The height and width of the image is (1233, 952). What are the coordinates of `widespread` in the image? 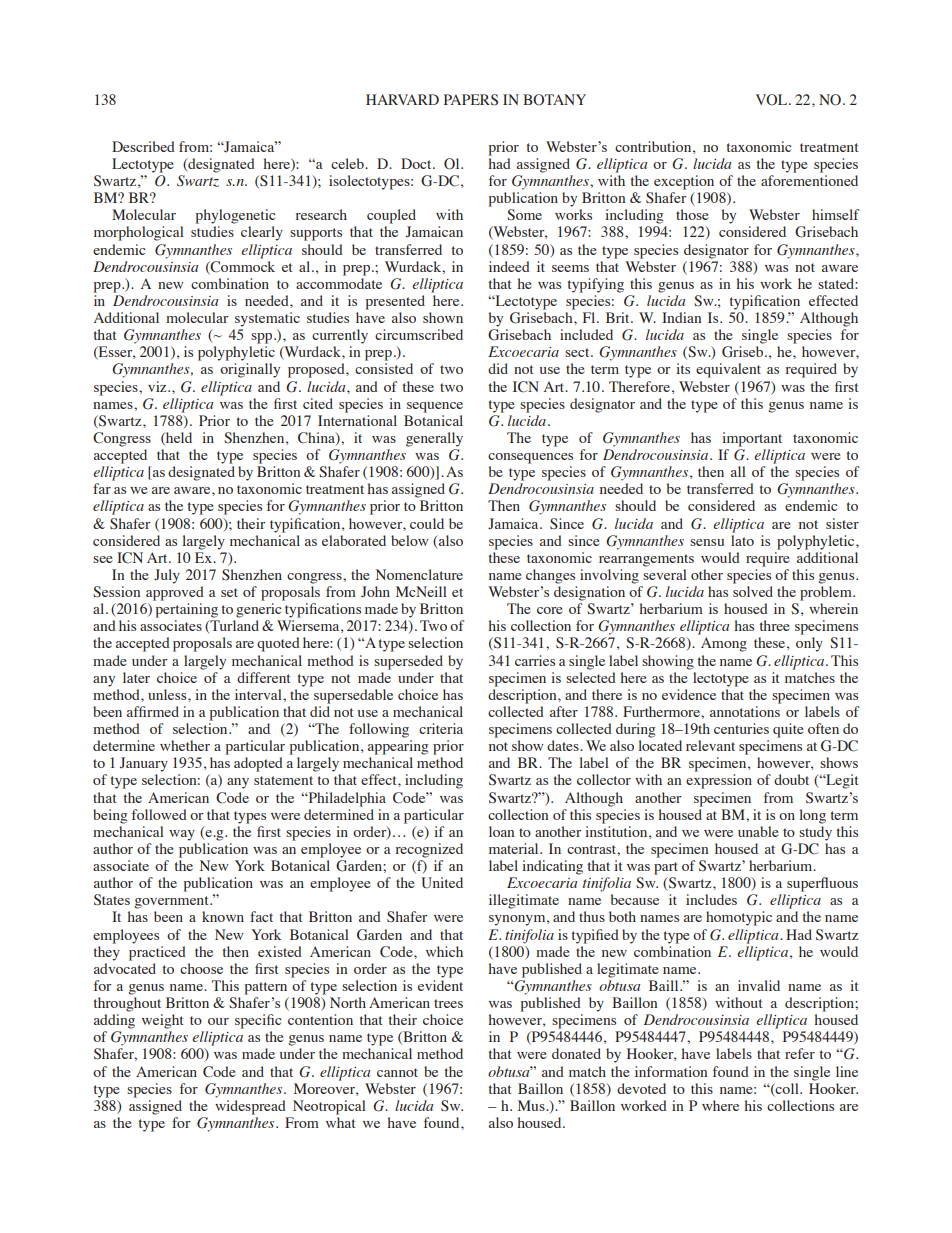 It's located at (250, 1107).
